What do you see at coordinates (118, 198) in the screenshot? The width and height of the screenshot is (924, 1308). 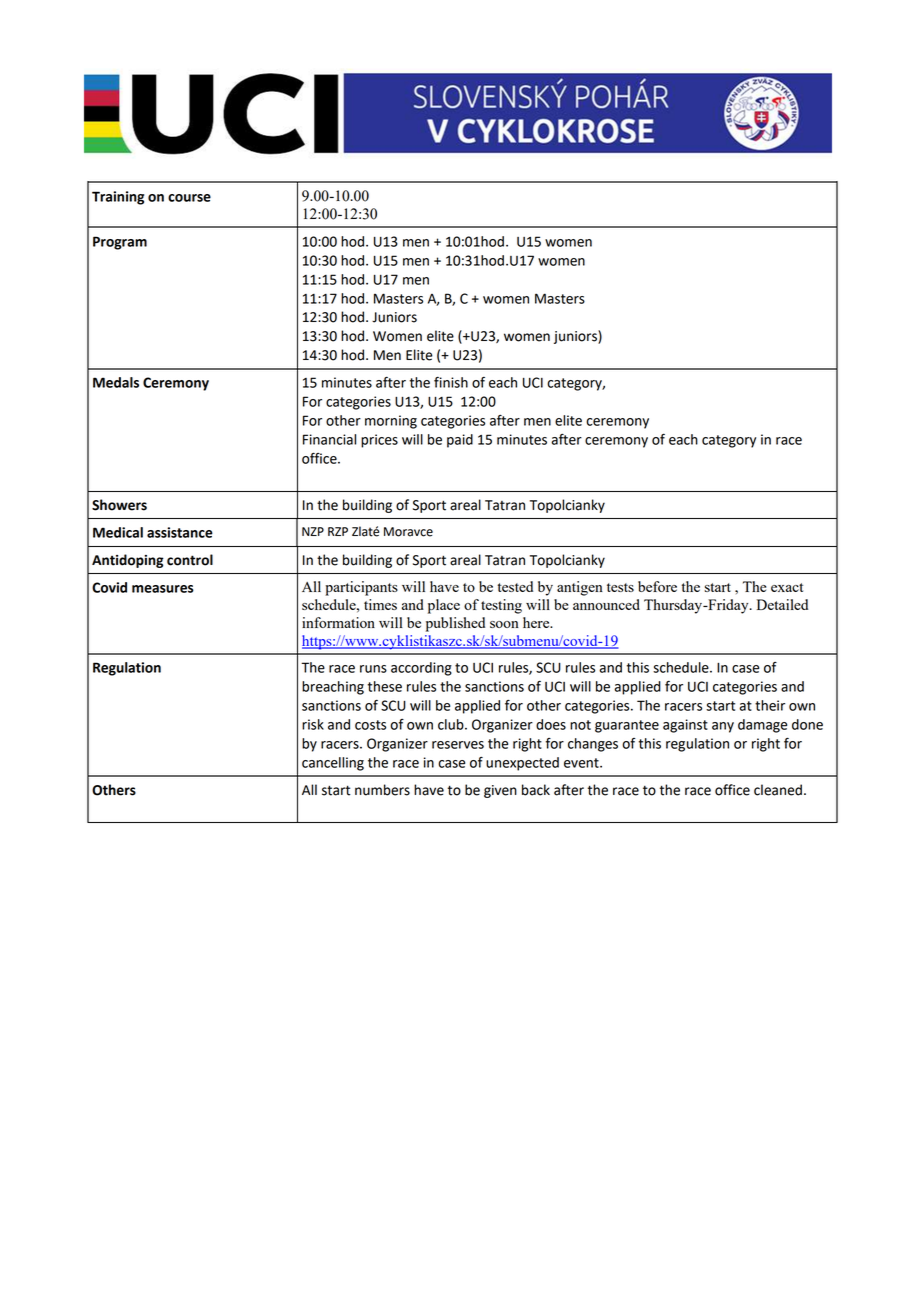 I see `Training` at bounding box center [118, 198].
